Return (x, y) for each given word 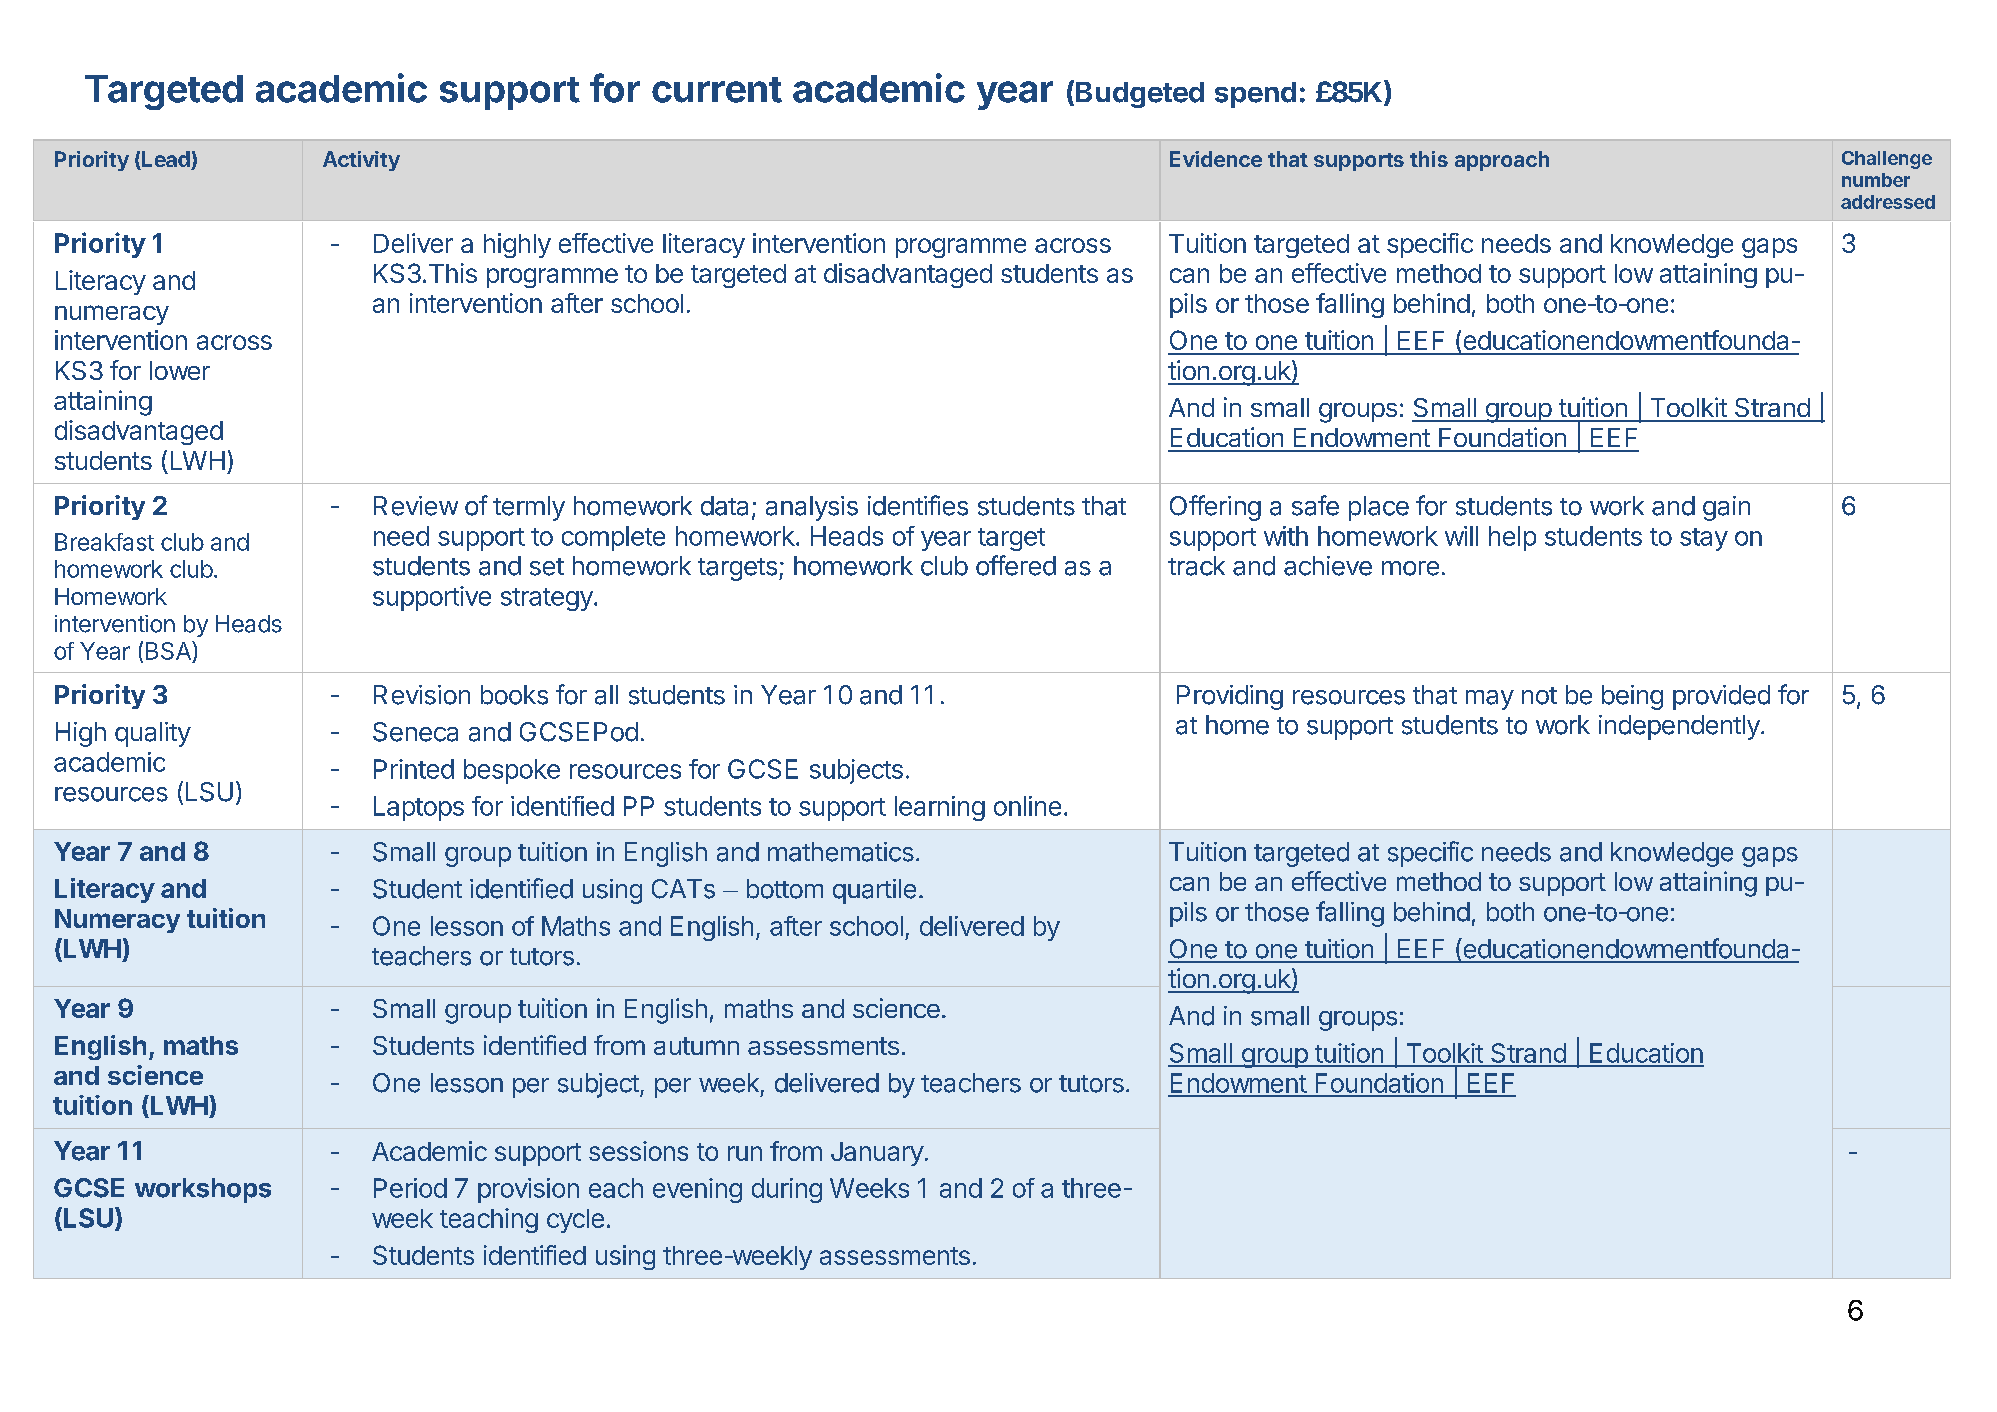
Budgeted (1140, 95)
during (787, 1190)
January (877, 1154)
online (1027, 806)
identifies (918, 505)
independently (1679, 727)
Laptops (419, 808)
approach (1502, 161)
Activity (361, 161)
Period (410, 1188)
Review (416, 506)
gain (1726, 508)
